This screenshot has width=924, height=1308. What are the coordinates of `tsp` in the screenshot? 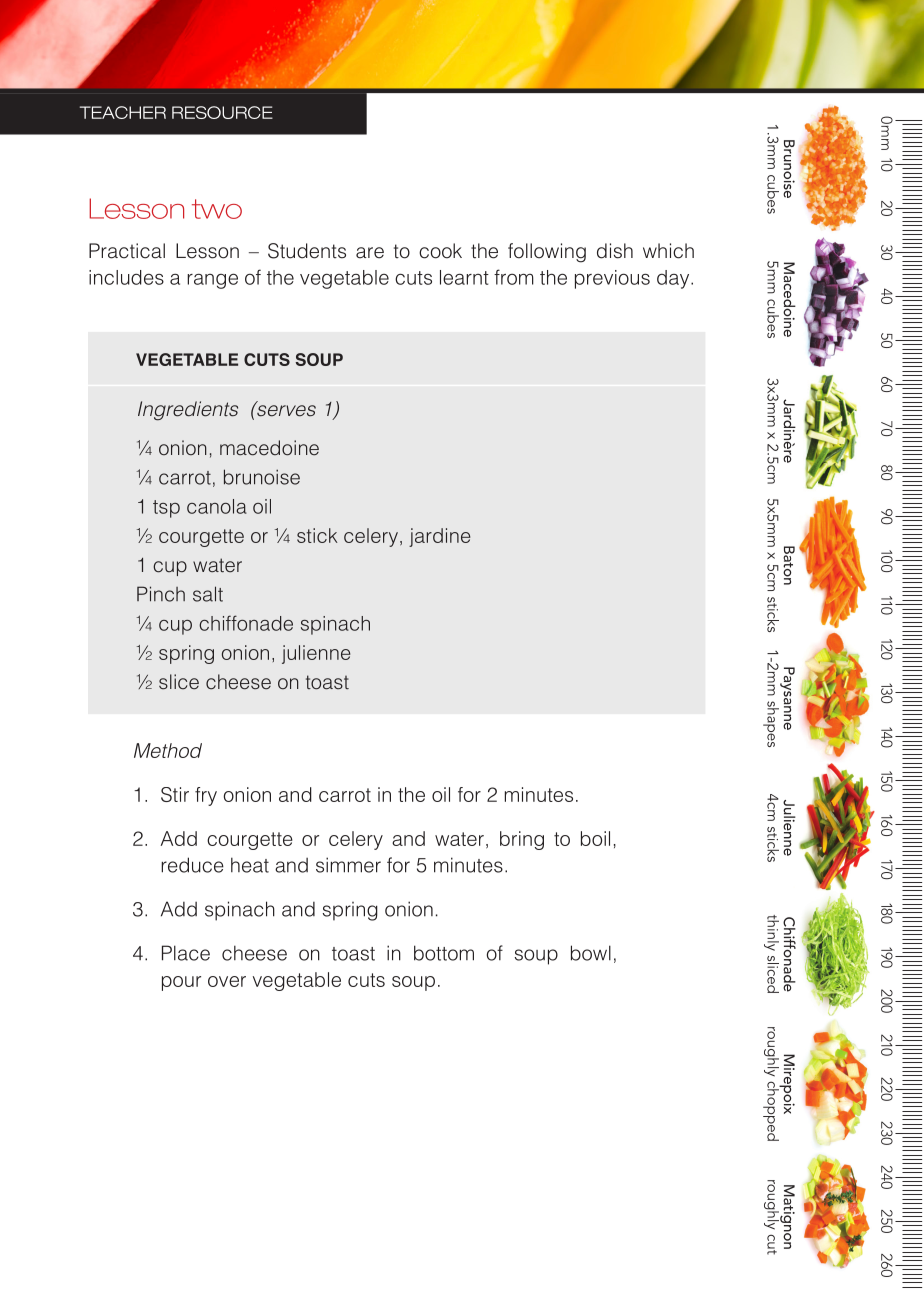 It's located at (166, 509).
